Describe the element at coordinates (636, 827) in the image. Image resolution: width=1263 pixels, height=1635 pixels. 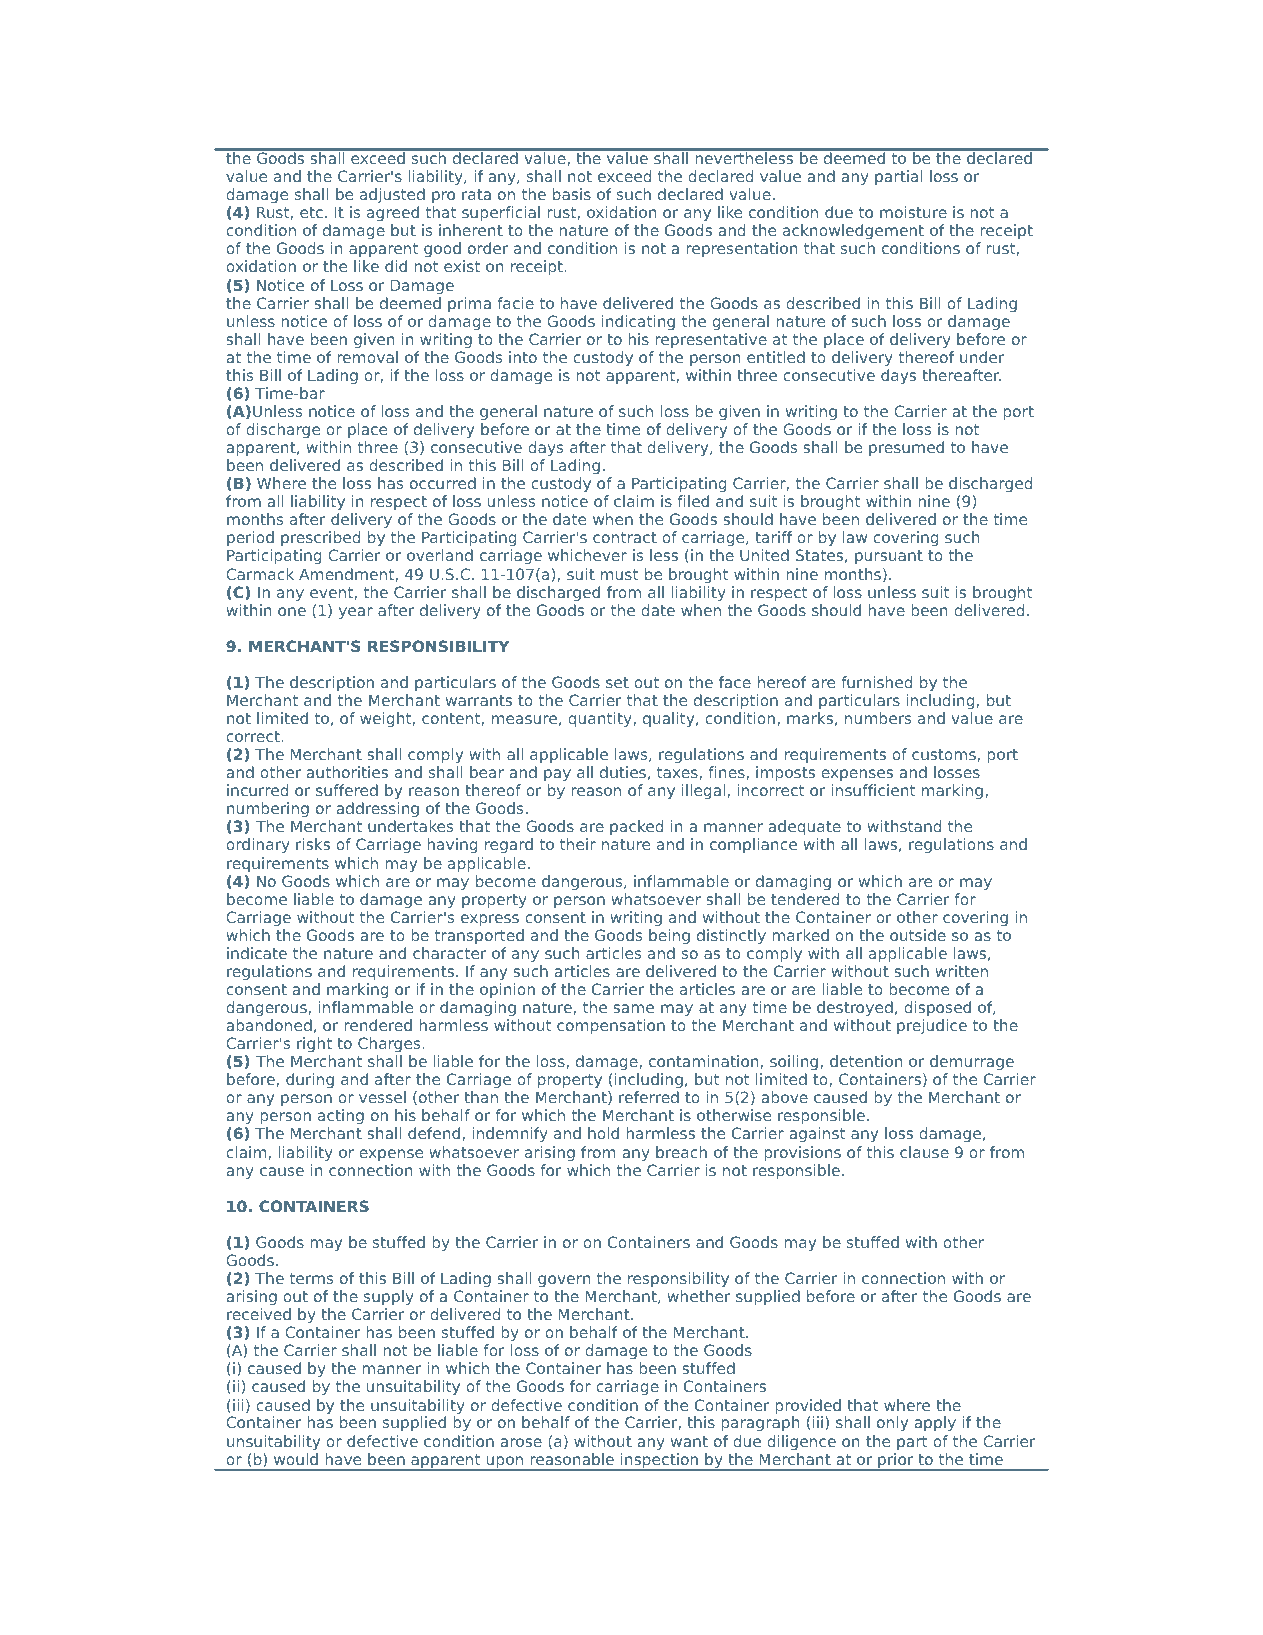
I see `packed` at that location.
